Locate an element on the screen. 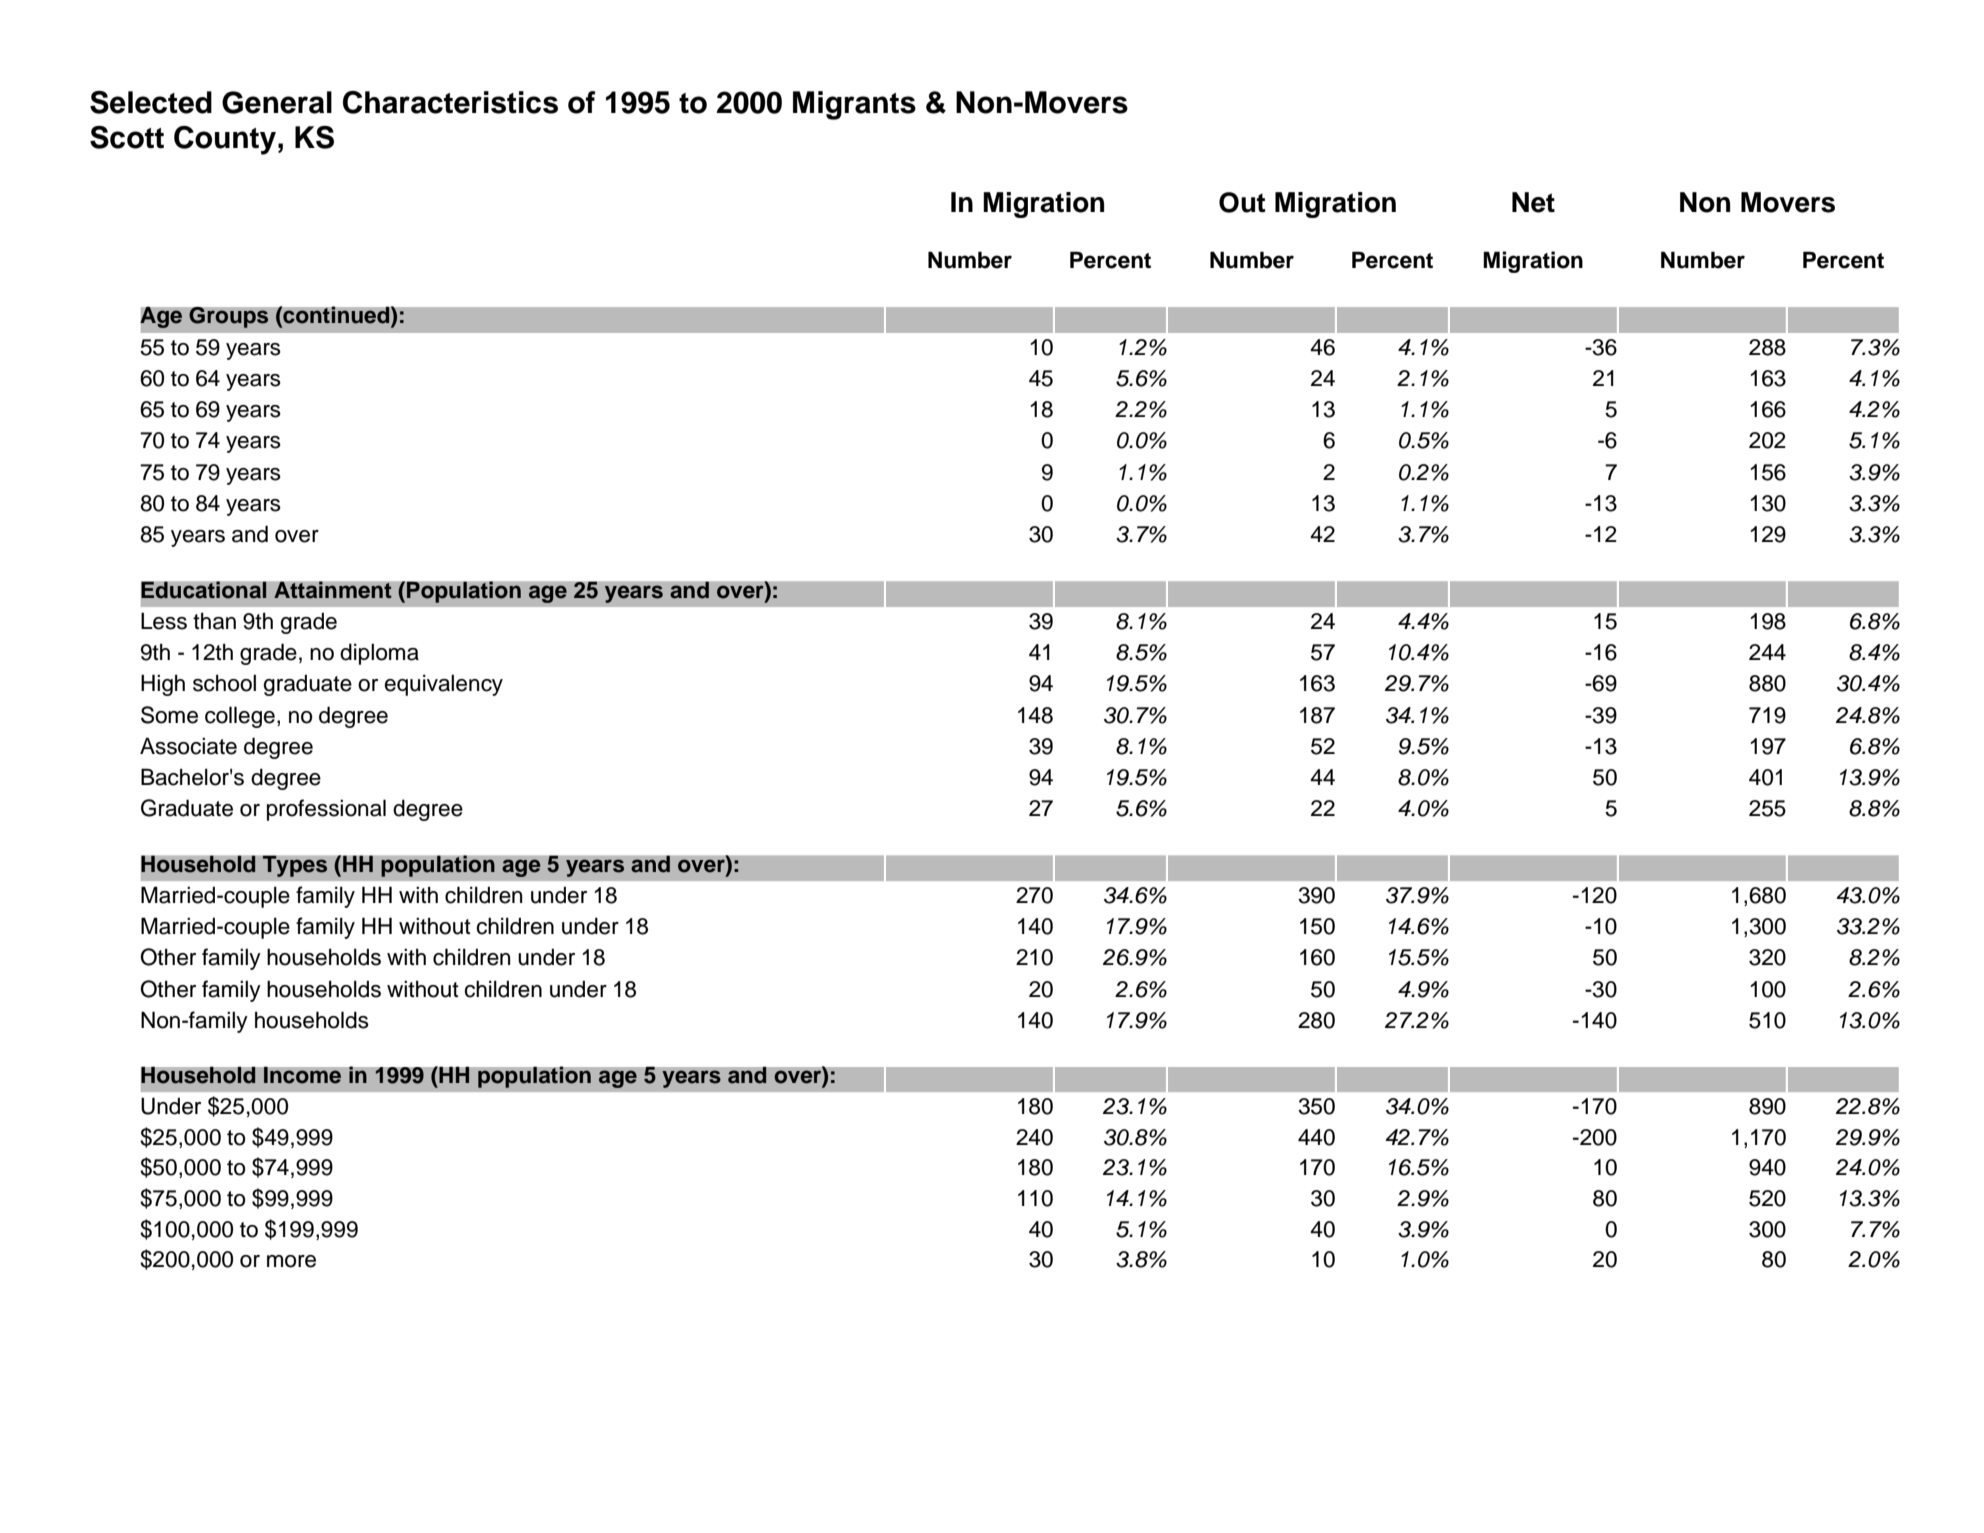 The width and height of the screenshot is (1984, 1533). Types is located at coordinates (295, 866).
